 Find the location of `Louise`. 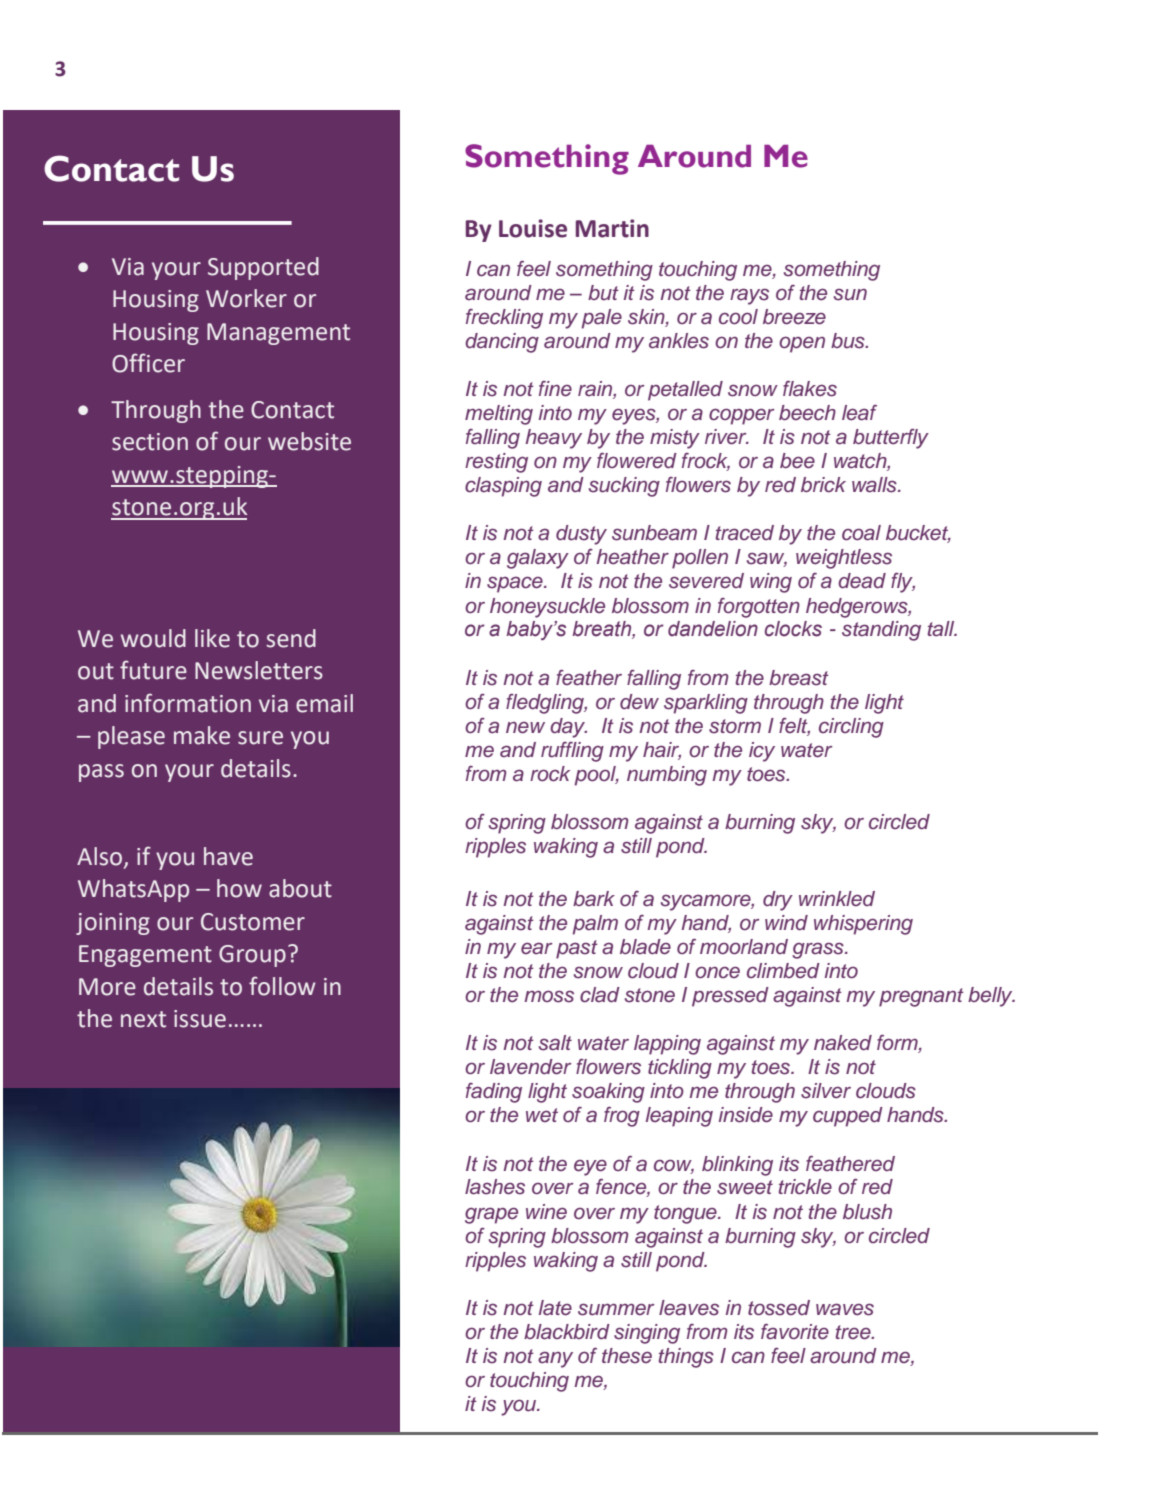

Louise is located at coordinates (533, 228).
